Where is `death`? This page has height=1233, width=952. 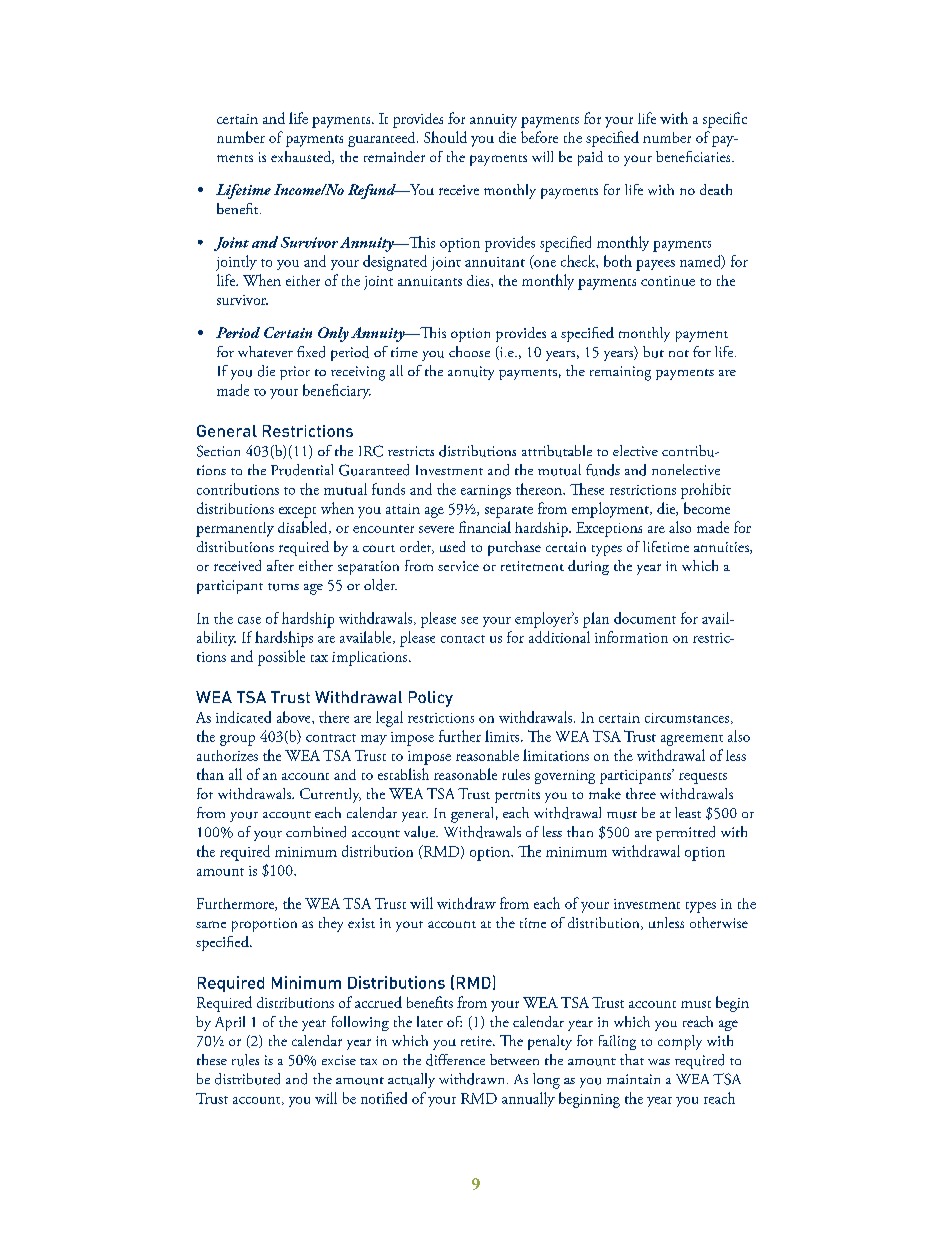 death is located at coordinates (716, 189).
